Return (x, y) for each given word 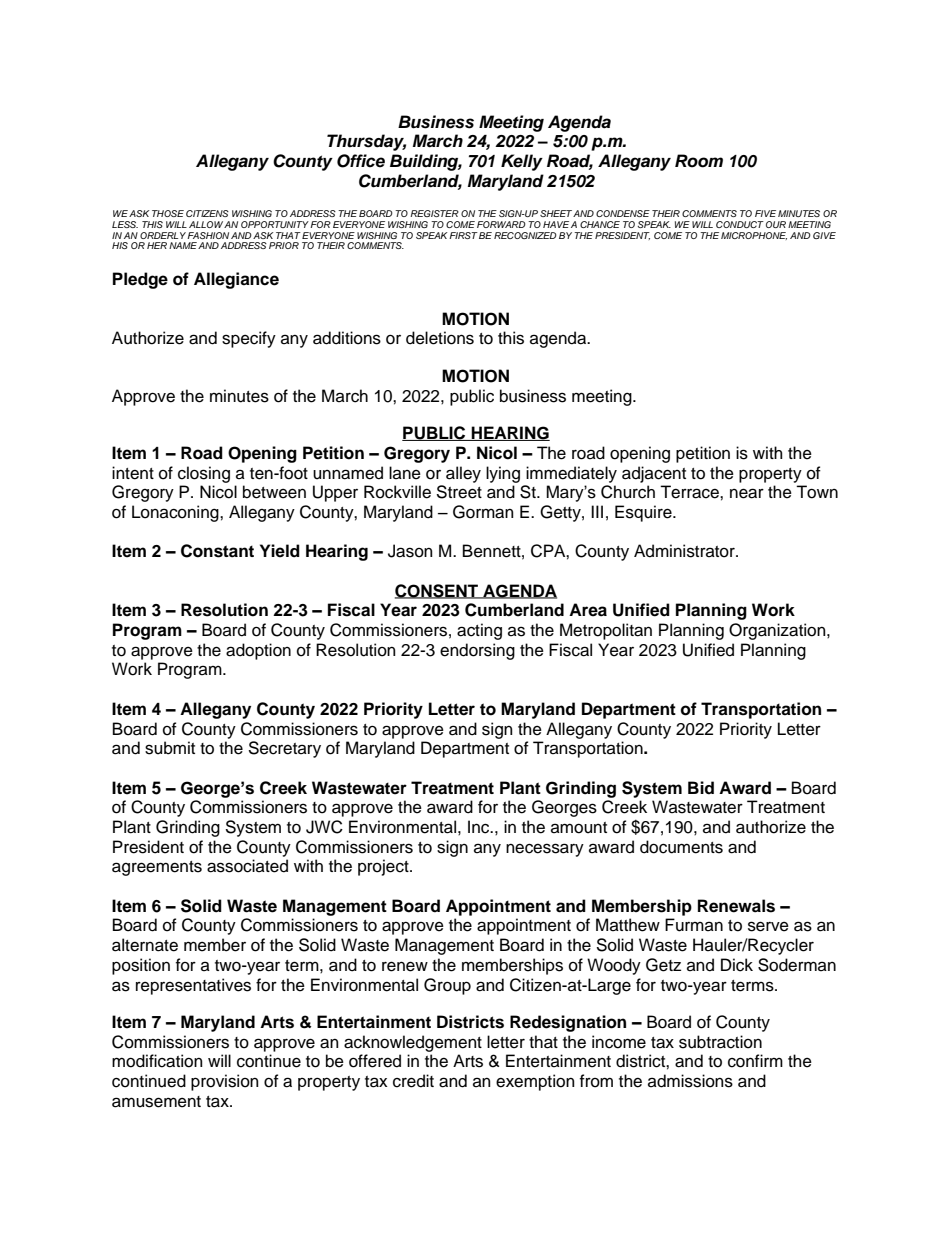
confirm (755, 1061)
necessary (545, 850)
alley (463, 474)
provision (225, 1082)
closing (204, 474)
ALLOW (206, 224)
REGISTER (434, 213)
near (747, 493)
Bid (701, 788)
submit (170, 748)
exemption (535, 1082)
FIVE (765, 213)
